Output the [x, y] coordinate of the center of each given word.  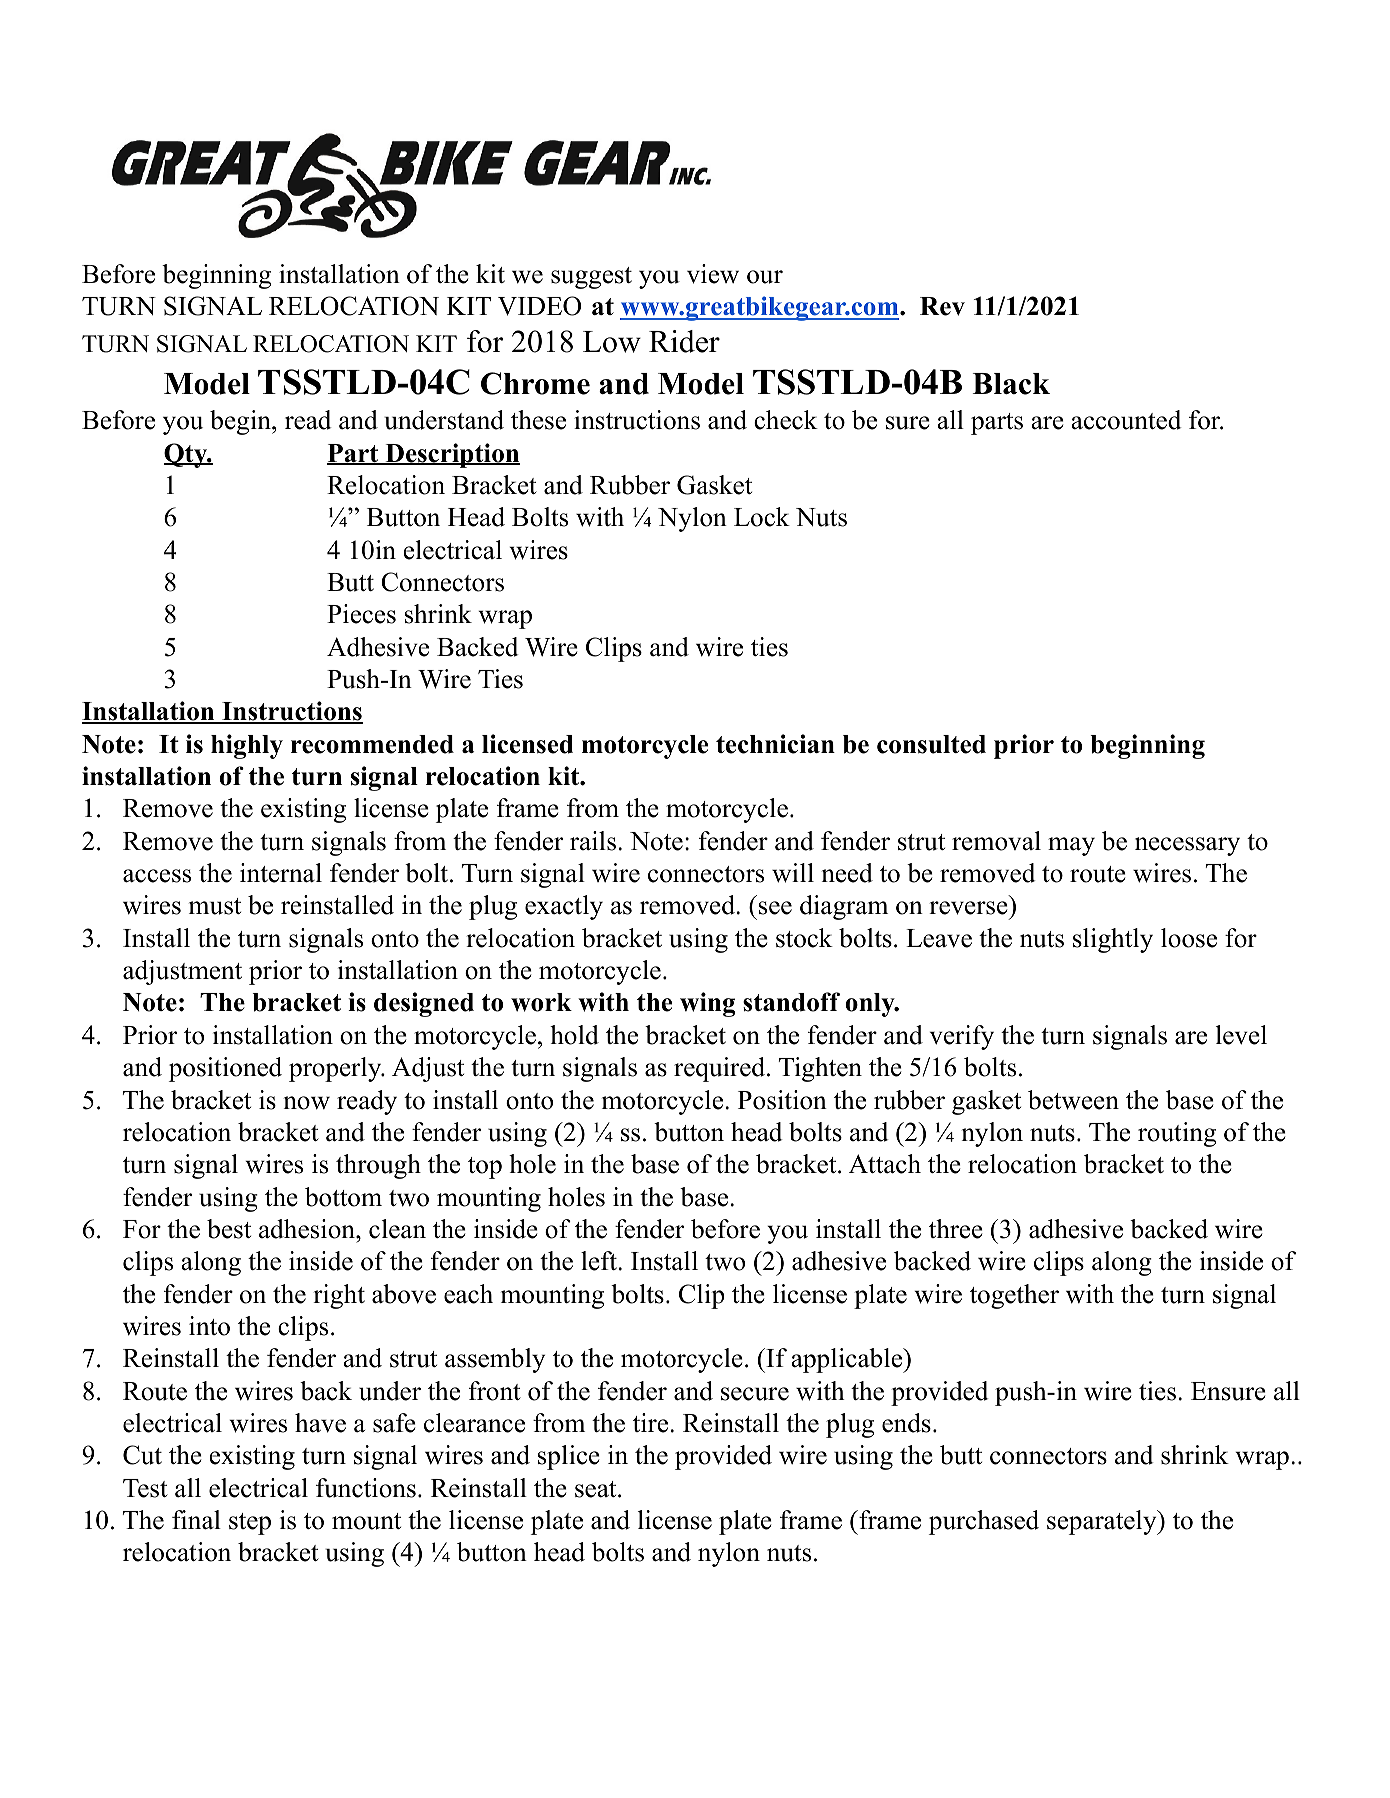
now [307, 1103]
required [719, 1069]
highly [247, 746]
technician [775, 744]
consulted [931, 744]
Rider [684, 341]
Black [1011, 384]
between [1073, 1100]
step [250, 1524]
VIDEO [539, 306]
